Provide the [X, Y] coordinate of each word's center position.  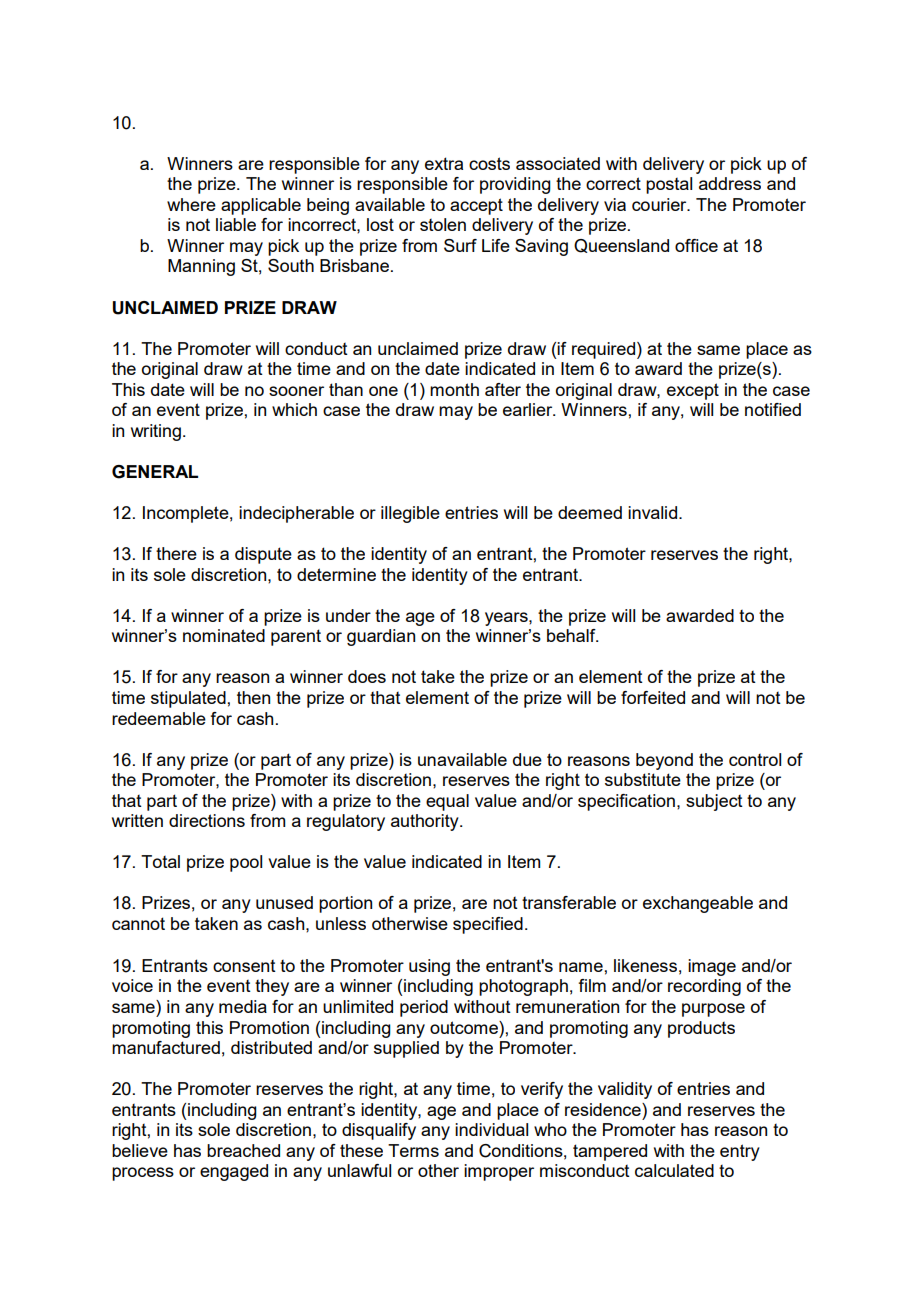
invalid [652, 512]
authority [426, 822]
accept [476, 206]
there [176, 553]
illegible [410, 514]
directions [207, 820]
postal [669, 185]
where [191, 204]
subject [714, 802]
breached [243, 1150]
